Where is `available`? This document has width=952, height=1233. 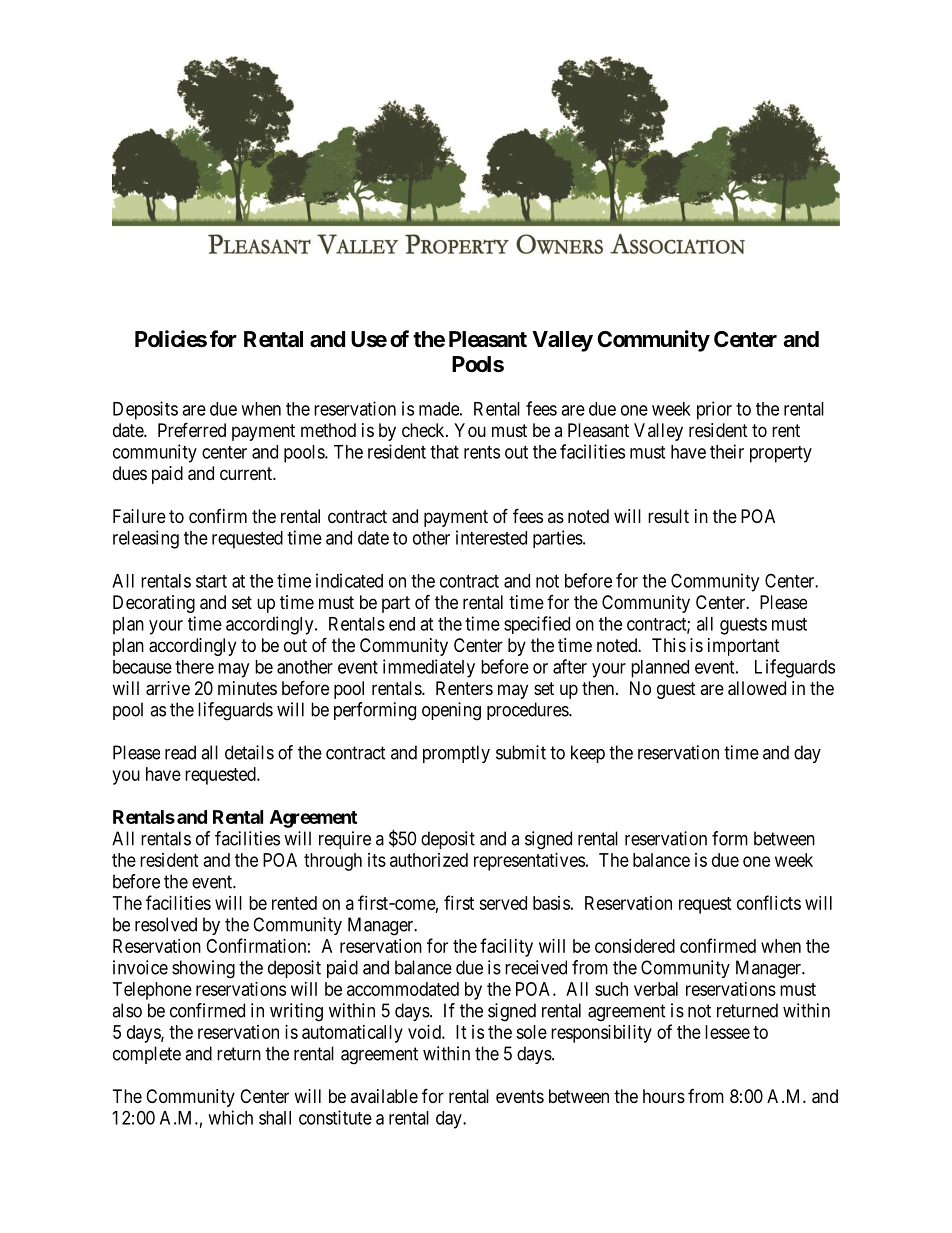
available is located at coordinates (384, 1096).
